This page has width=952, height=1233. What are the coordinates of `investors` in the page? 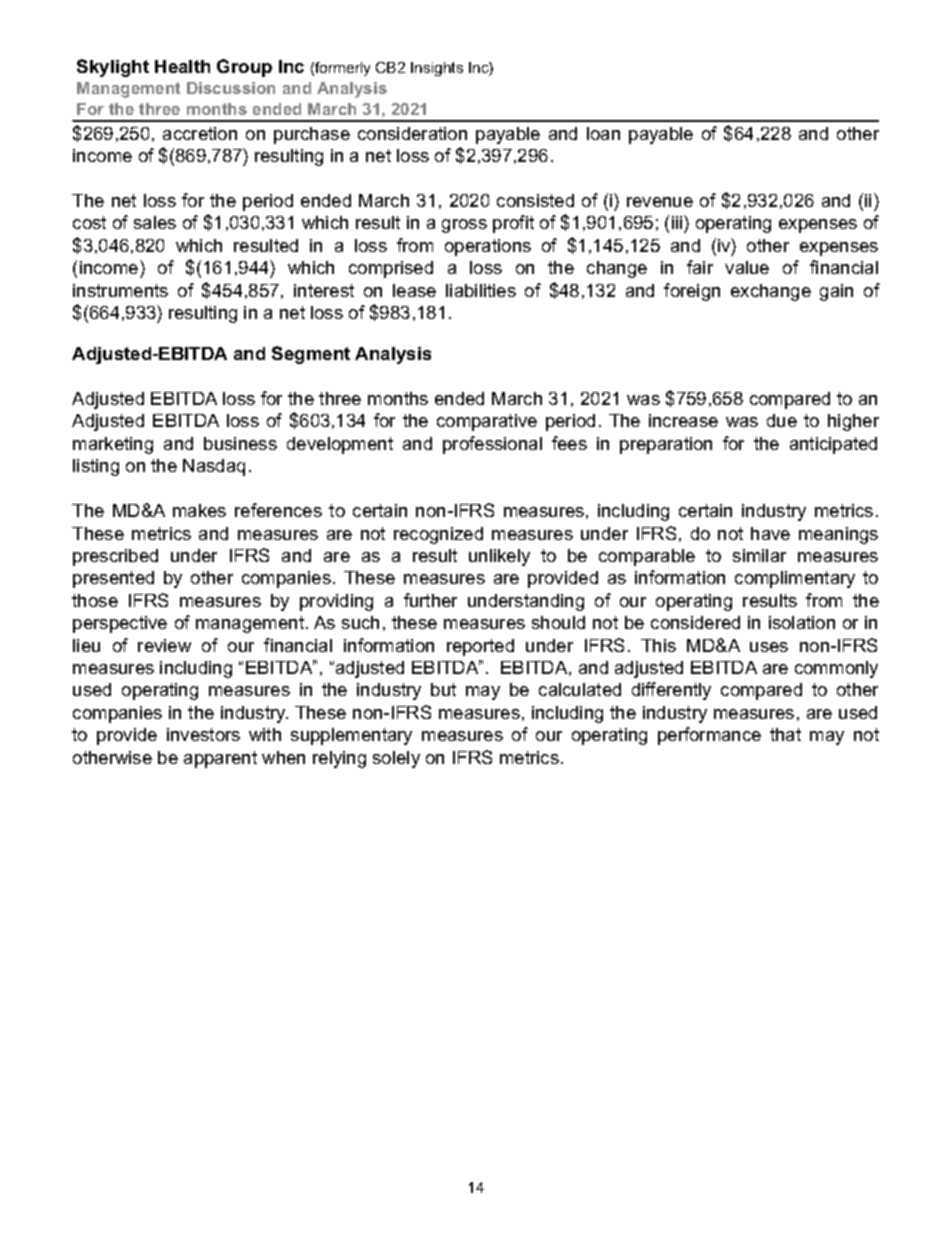 It's located at (203, 734).
